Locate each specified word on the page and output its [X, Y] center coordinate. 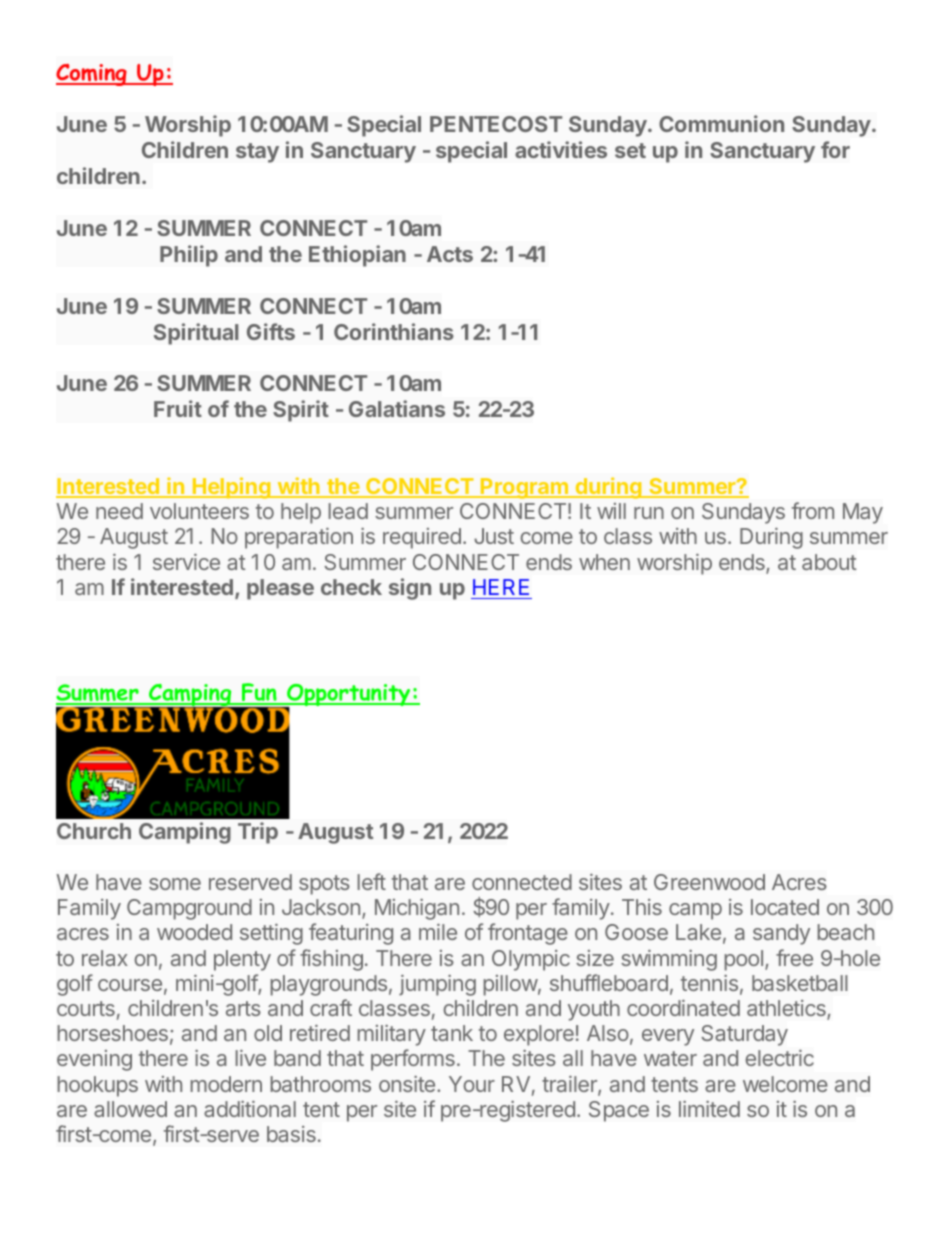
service [186, 562]
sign [410, 589]
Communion [721, 123]
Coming [92, 75]
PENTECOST [496, 124]
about [829, 562]
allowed [130, 1109]
